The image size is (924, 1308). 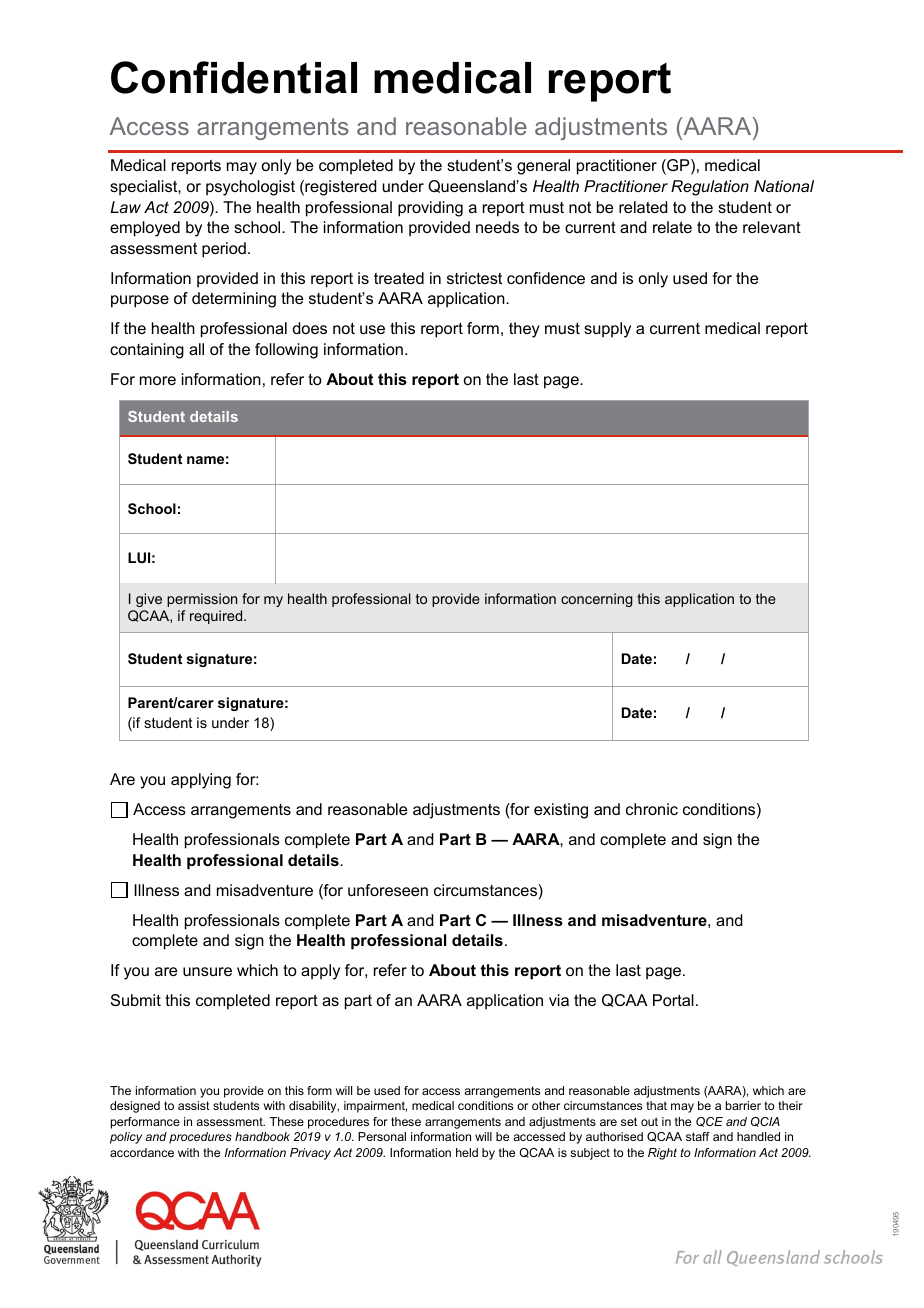 I want to click on general, so click(x=543, y=167).
